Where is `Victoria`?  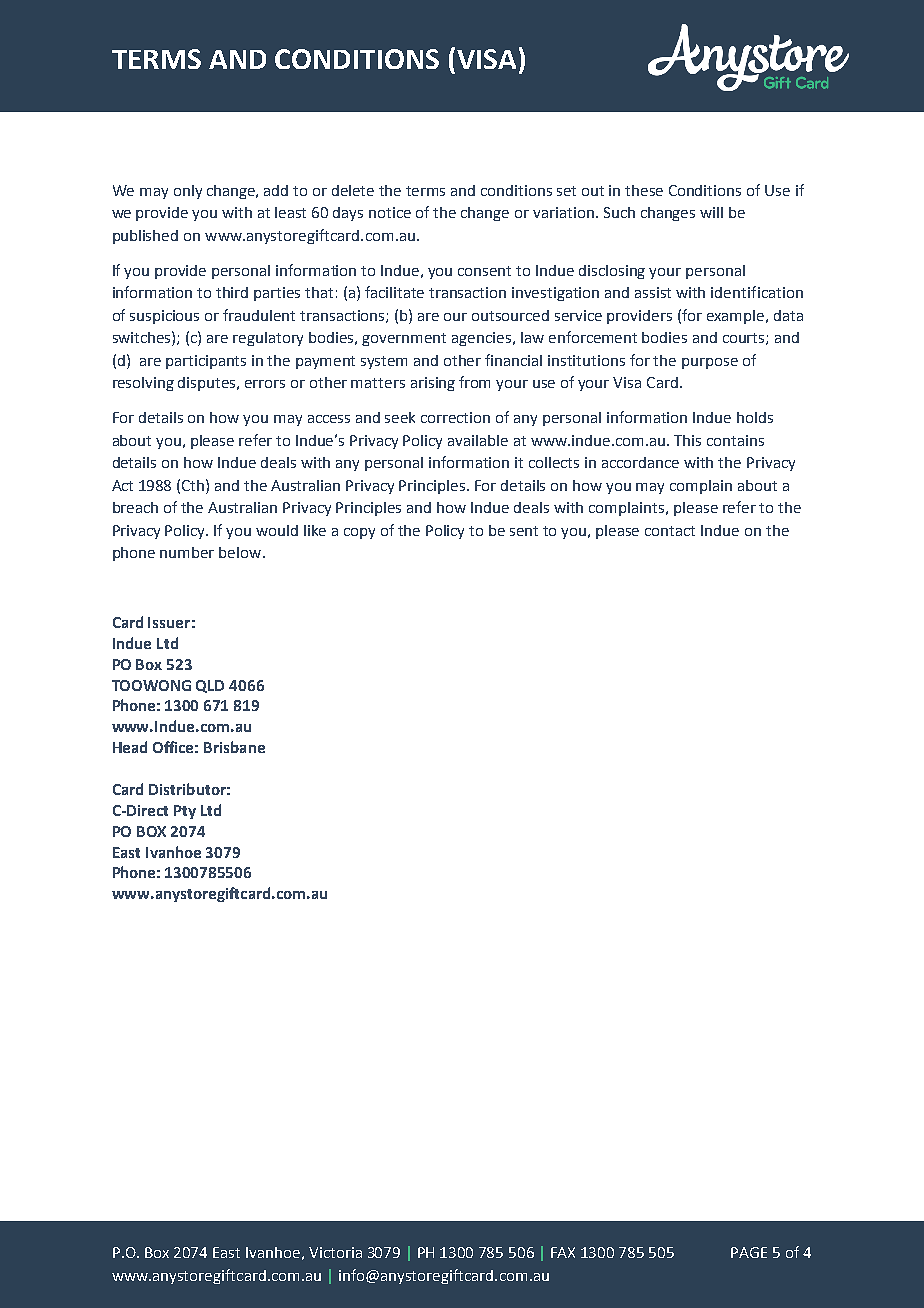 Victoria is located at coordinates (335, 1252).
